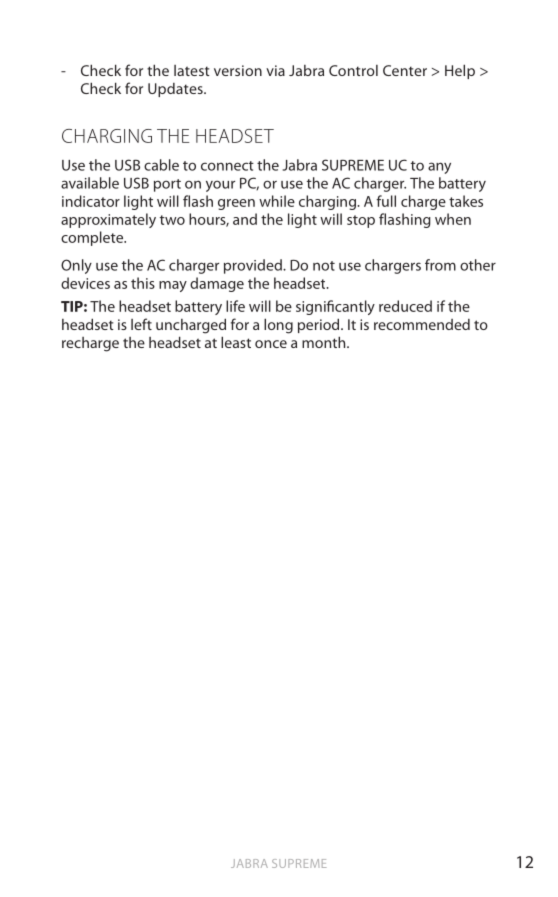 Image resolution: width=558 pixels, height=897 pixels. Describe the element at coordinates (93, 238) in the image. I see `complete` at that location.
